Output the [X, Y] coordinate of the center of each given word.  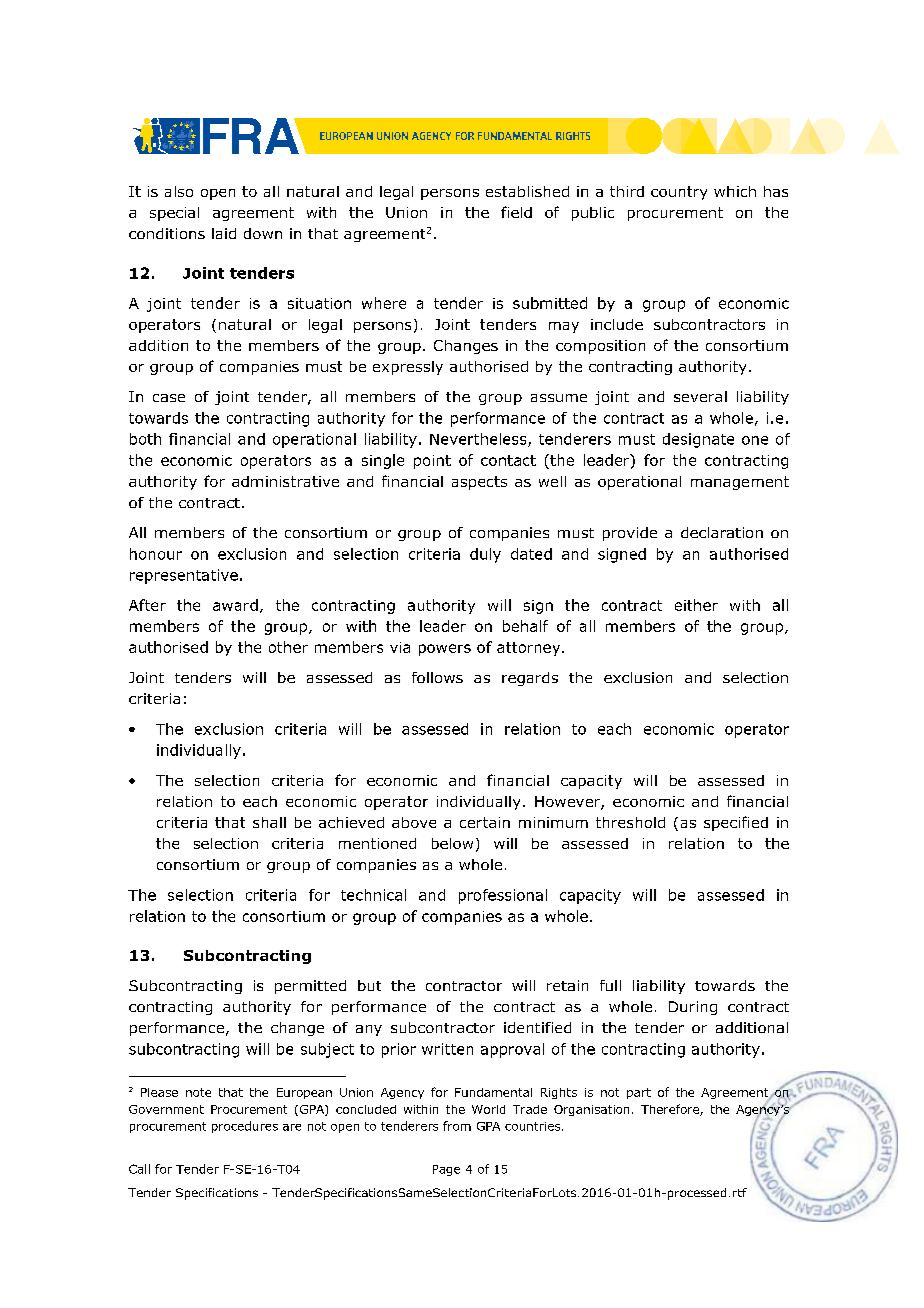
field [516, 212]
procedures [245, 1127]
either [696, 605]
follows [437, 677]
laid [224, 233]
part [639, 1093]
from [457, 1126]
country [679, 193]
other [288, 647]
